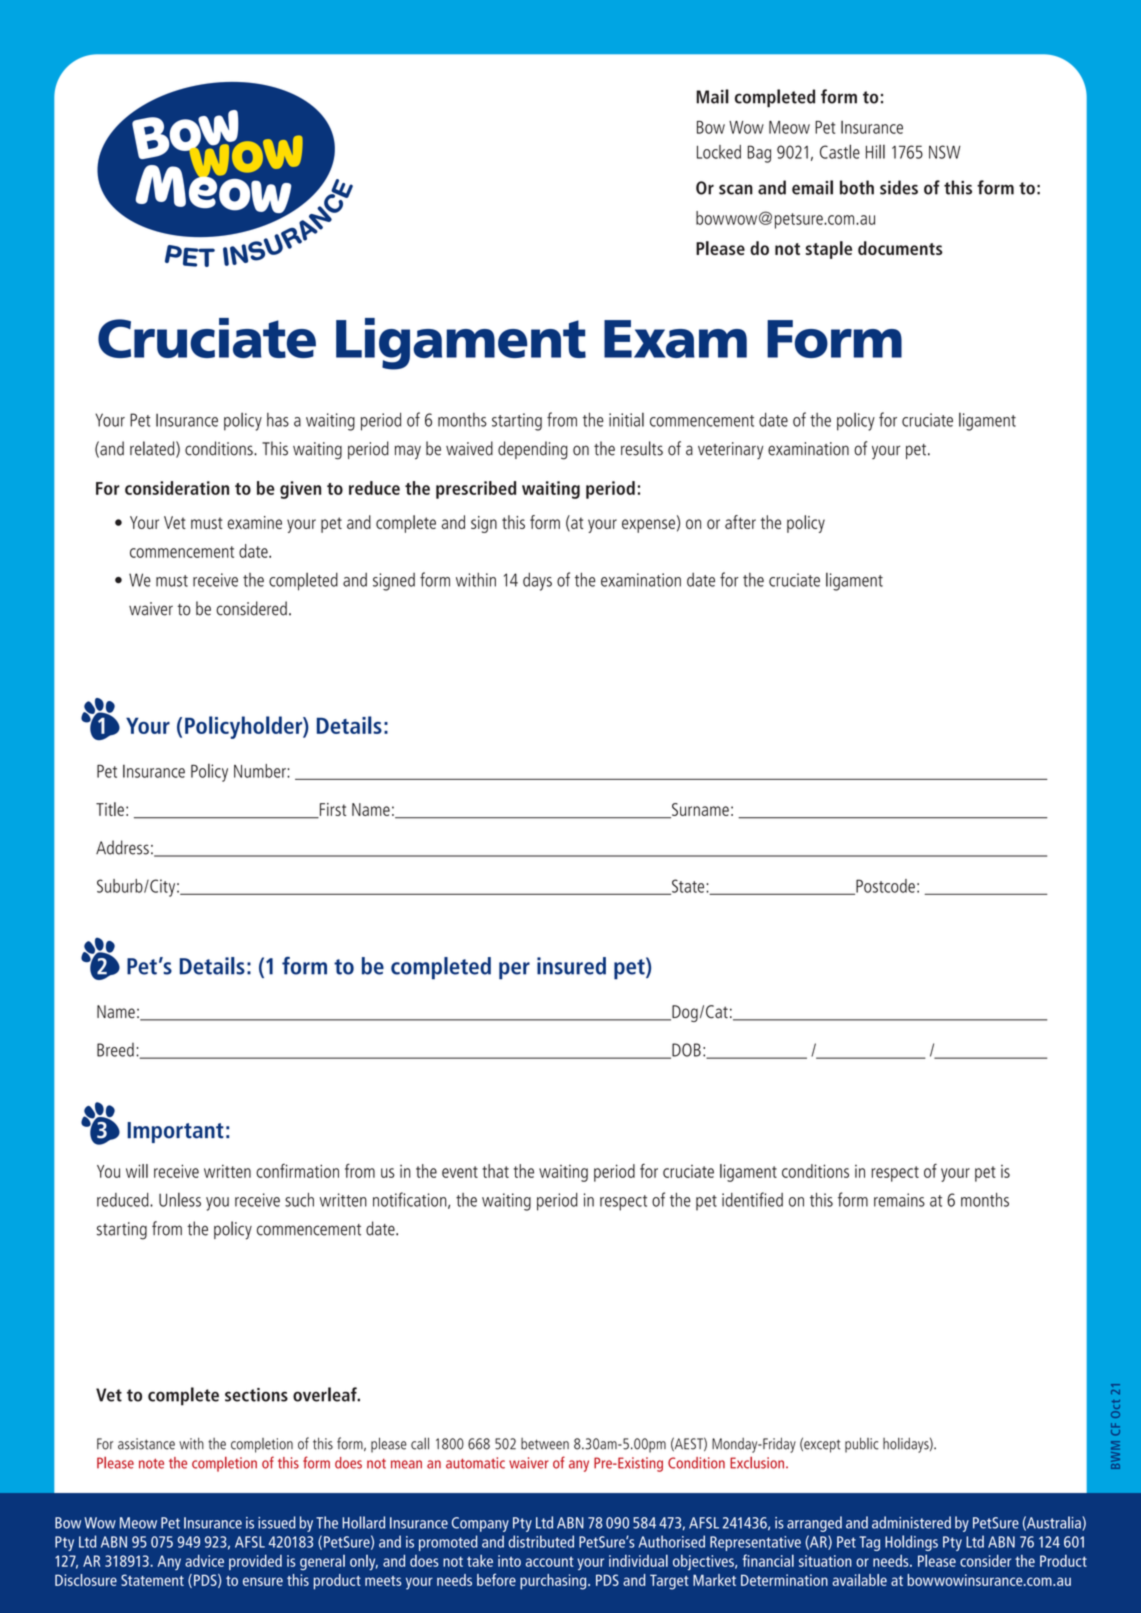 This screenshot has height=1613, width=1141. I want to click on Locked, so click(719, 152).
